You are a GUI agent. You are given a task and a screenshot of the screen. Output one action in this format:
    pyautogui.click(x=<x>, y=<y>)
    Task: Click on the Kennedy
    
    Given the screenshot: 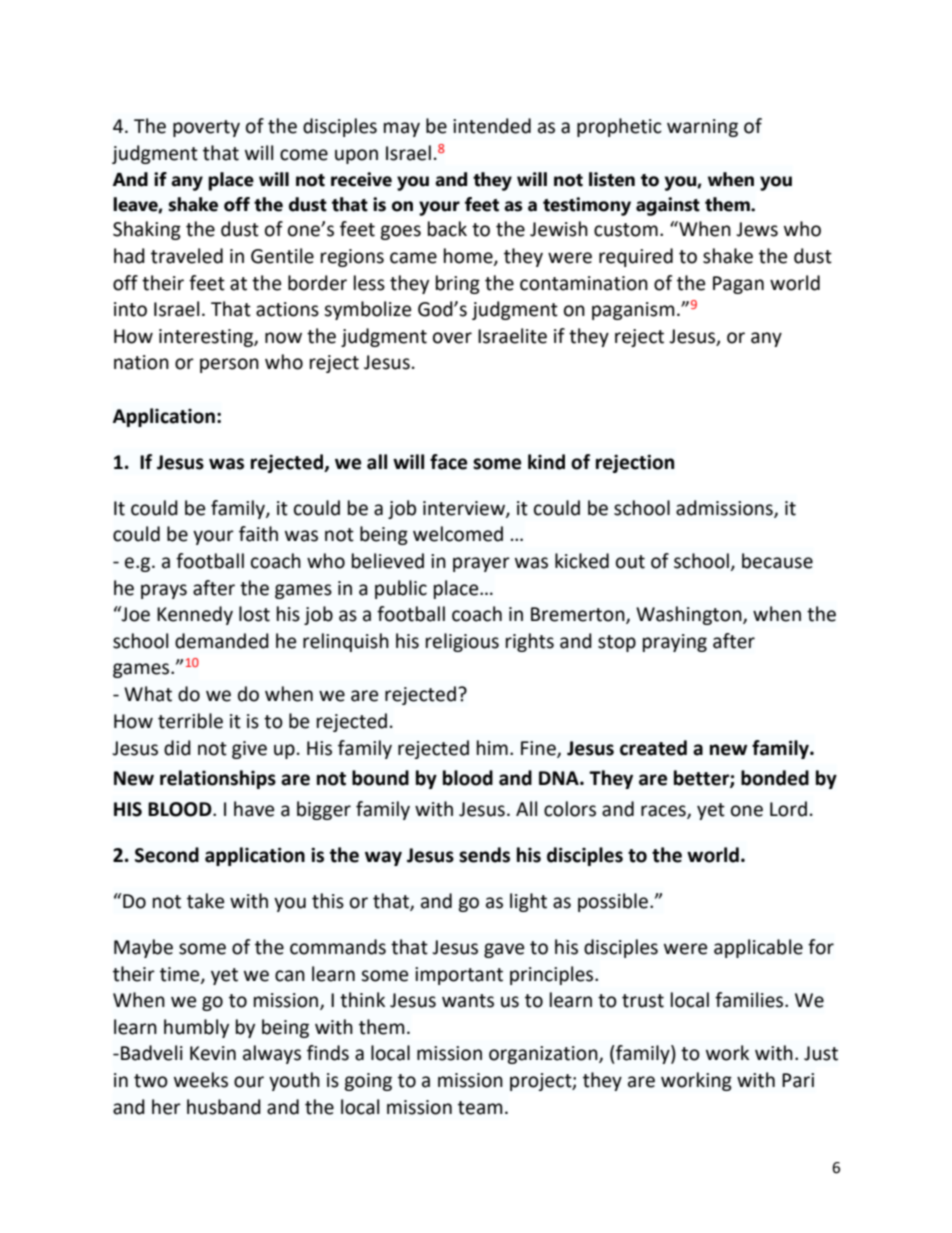 What is the action you would take?
    pyautogui.click(x=195, y=615)
